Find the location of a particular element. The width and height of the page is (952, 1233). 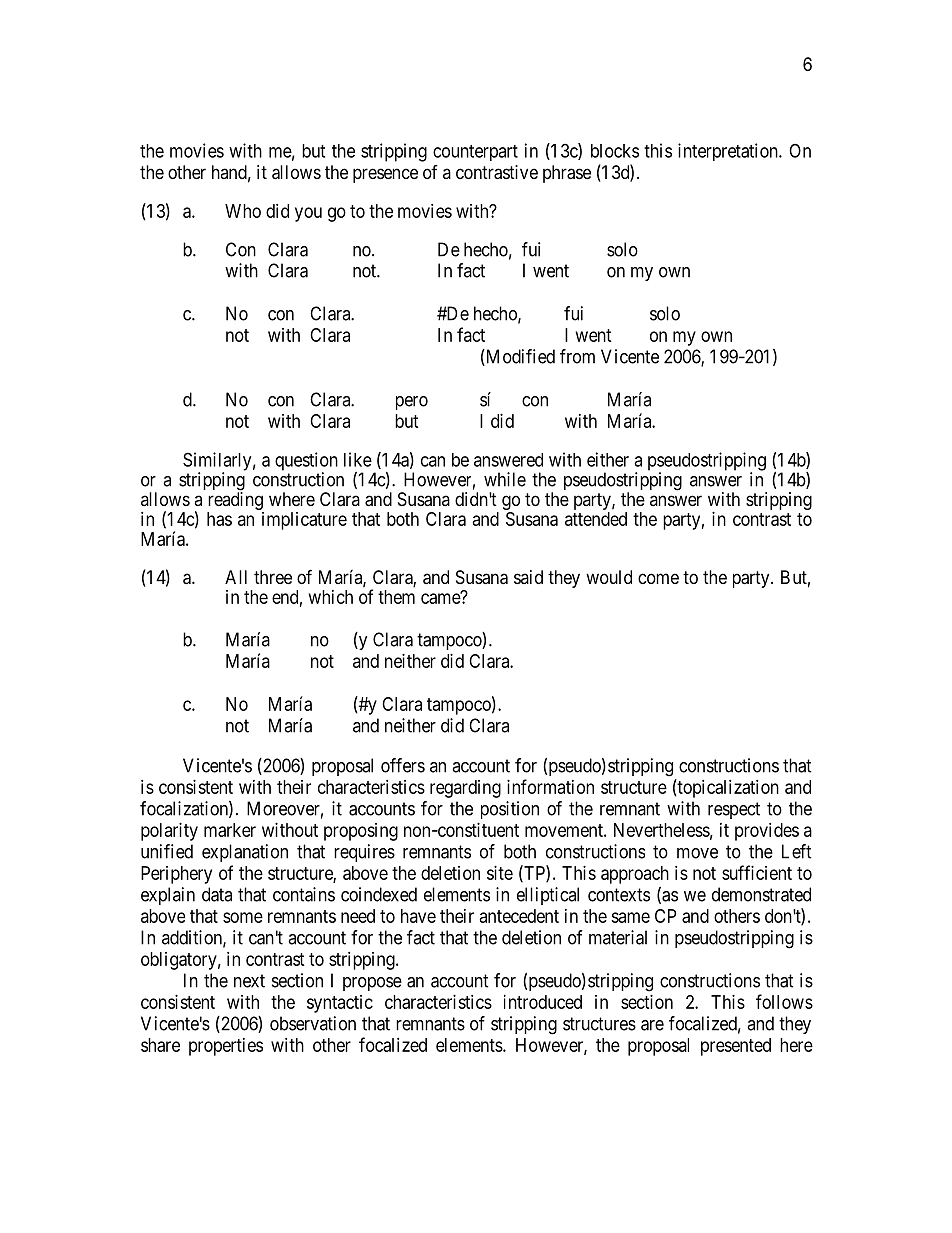

position is located at coordinates (510, 810).
